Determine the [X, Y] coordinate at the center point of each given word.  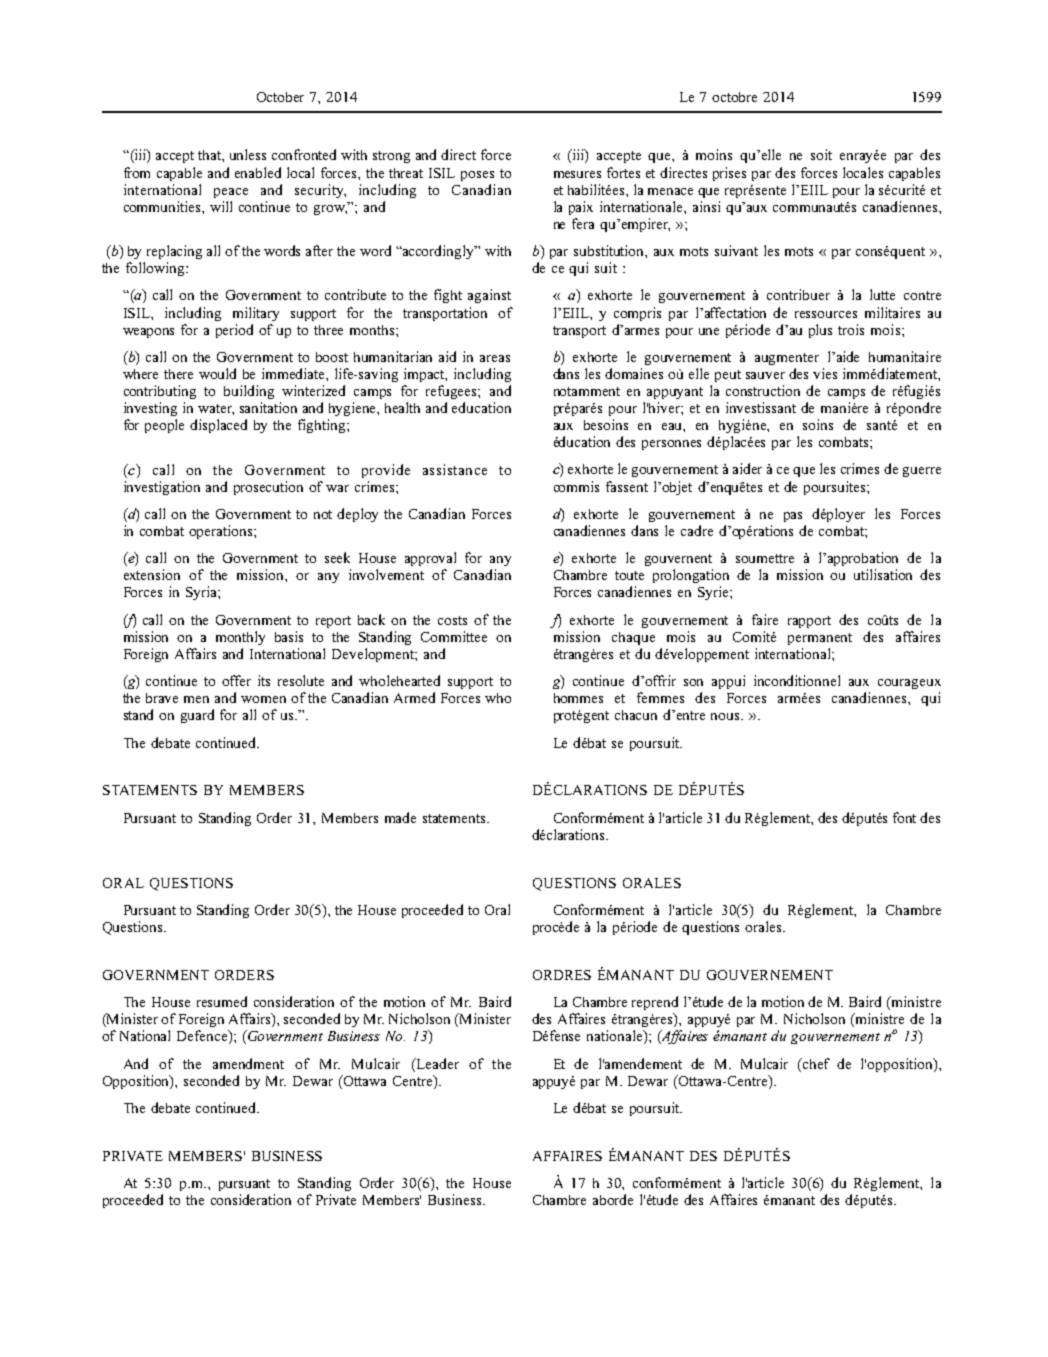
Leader [436, 1063]
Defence [203, 1037]
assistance [455, 469]
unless [248, 154]
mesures [577, 174]
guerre [922, 472]
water [216, 409]
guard [197, 716]
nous [726, 716]
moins [714, 154]
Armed [414, 697]
